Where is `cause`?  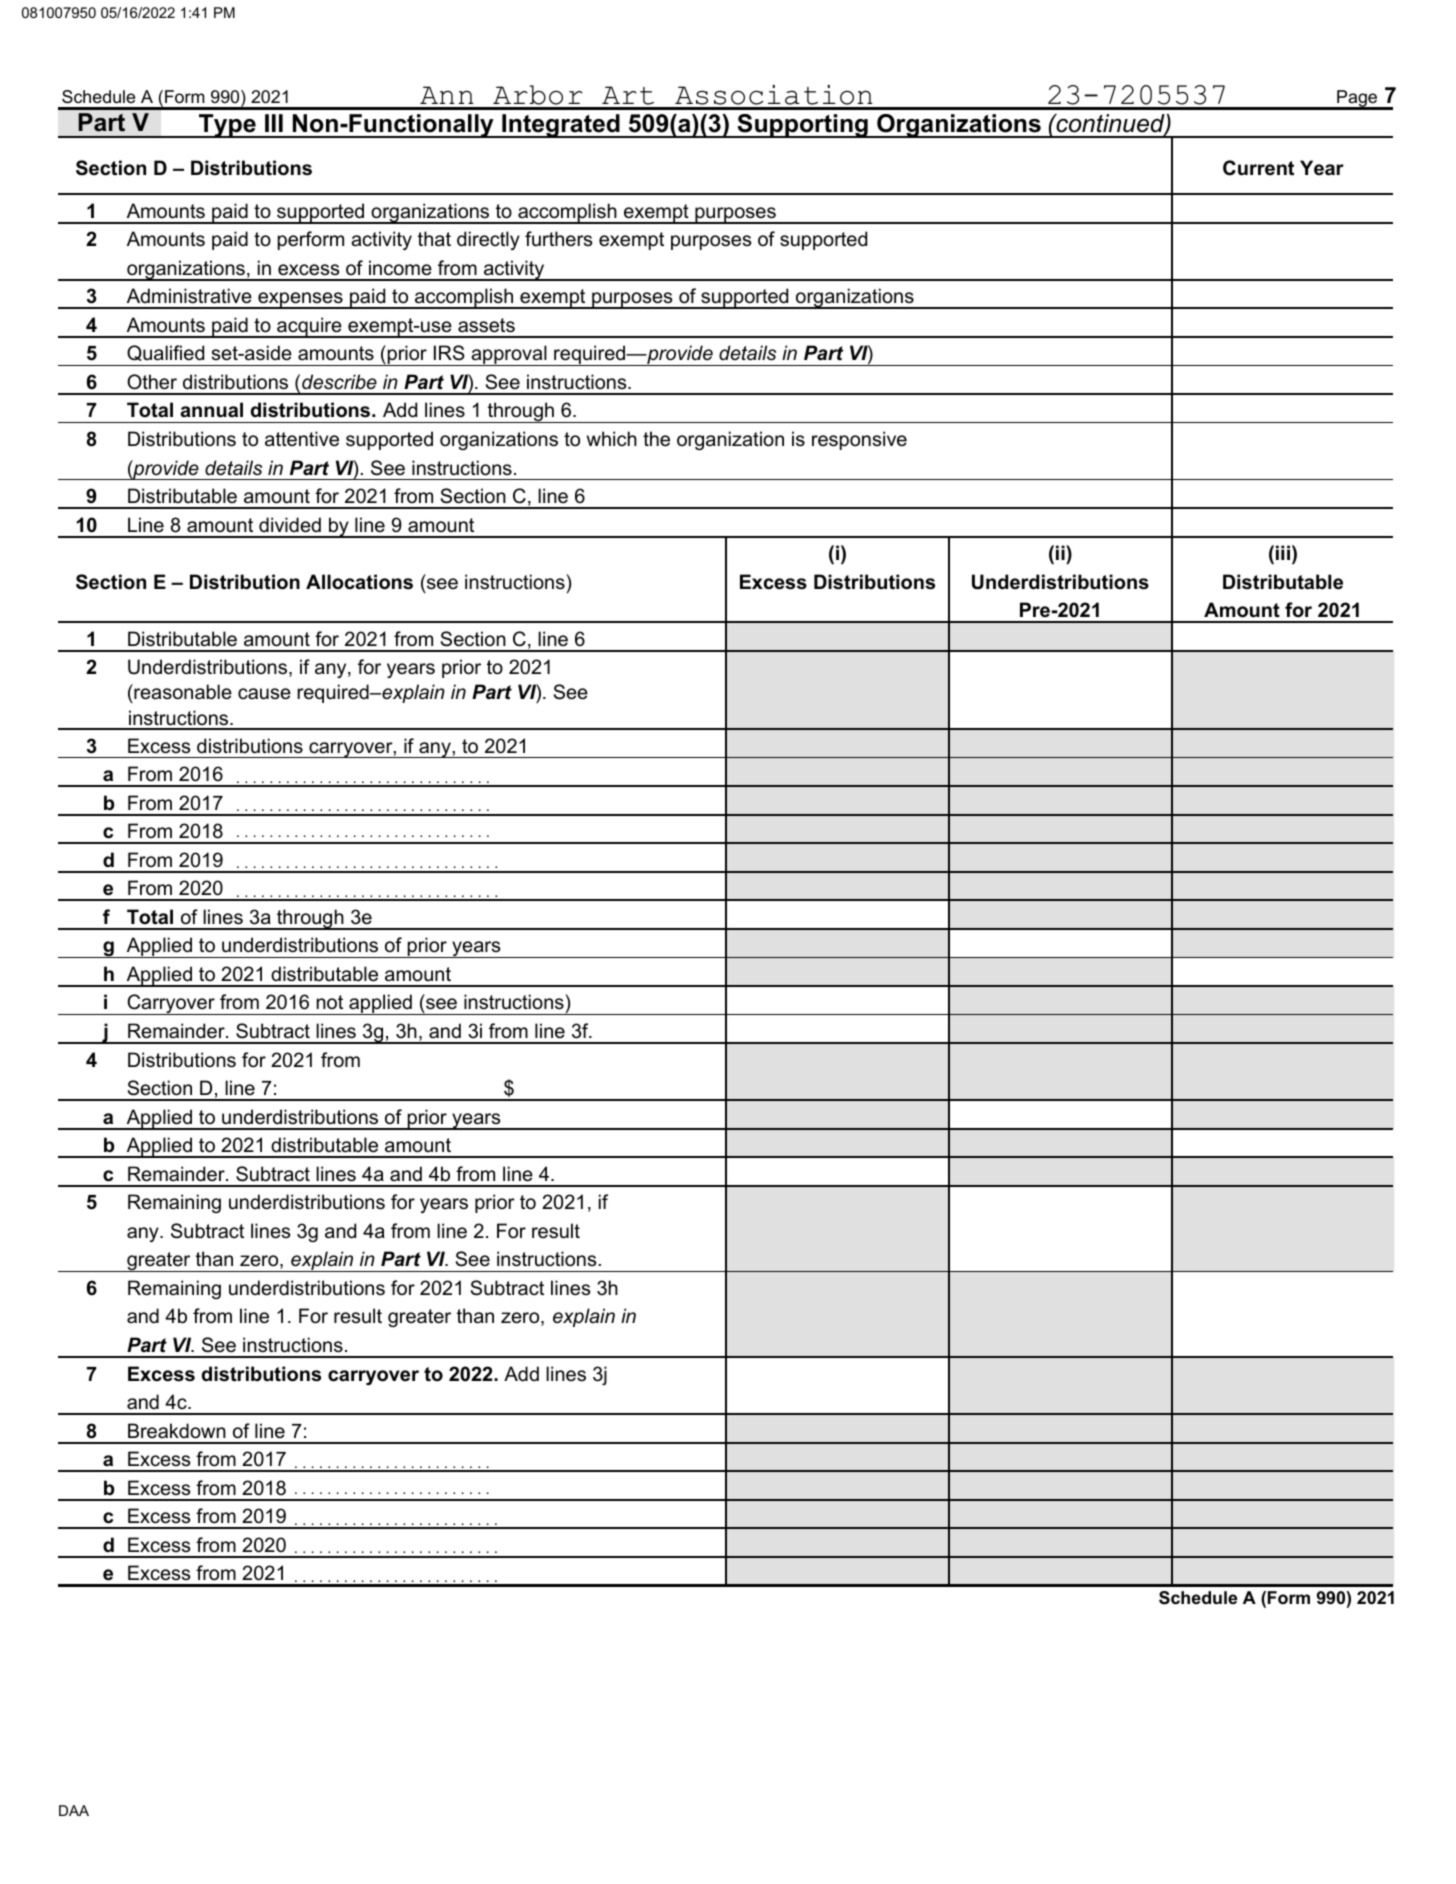 cause is located at coordinates (264, 694).
